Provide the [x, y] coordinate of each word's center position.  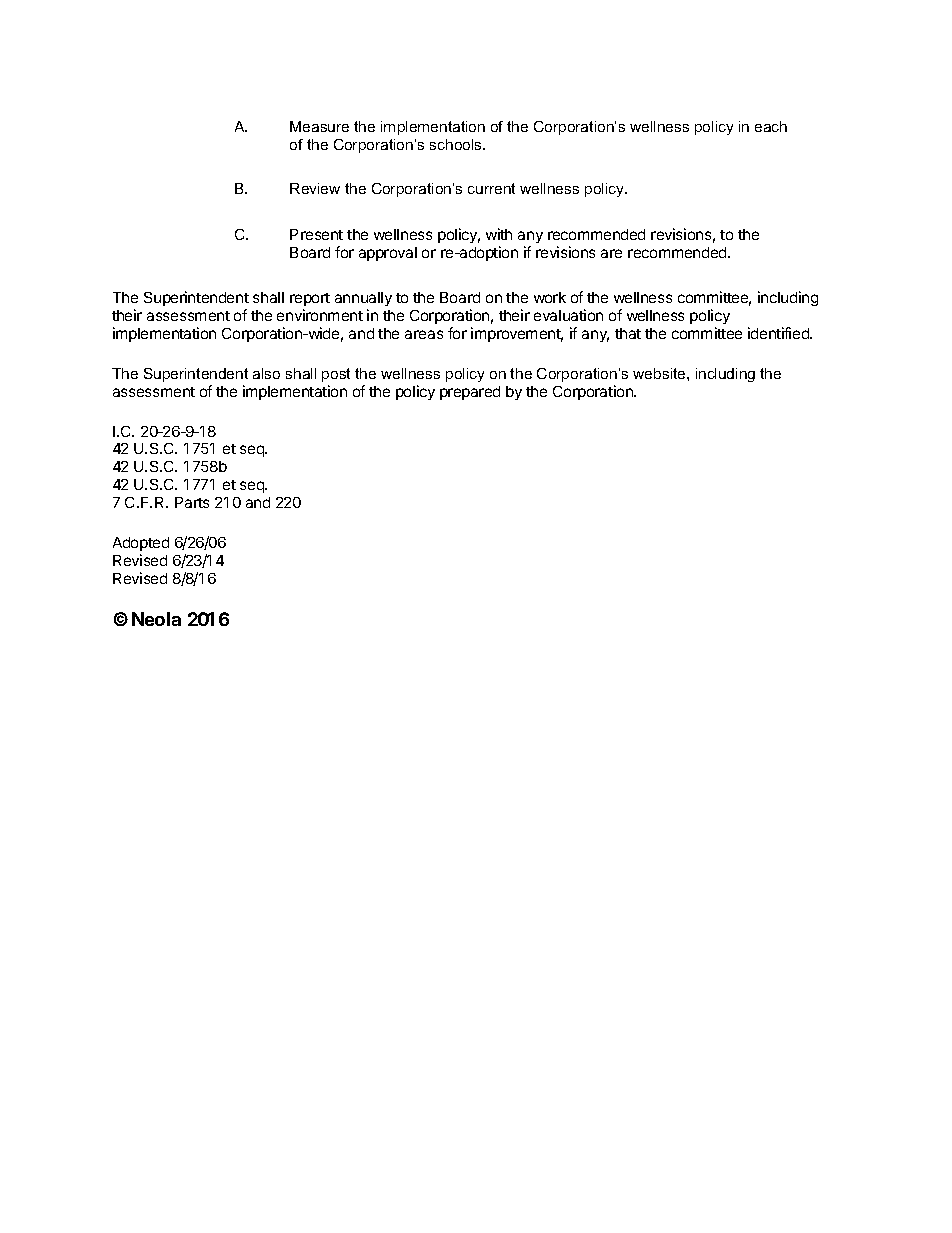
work [550, 297]
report [310, 301]
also [266, 373]
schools [457, 144]
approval [388, 254]
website [660, 373]
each [771, 126]
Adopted [141, 544]
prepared [470, 393]
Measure [319, 126]
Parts [192, 502]
